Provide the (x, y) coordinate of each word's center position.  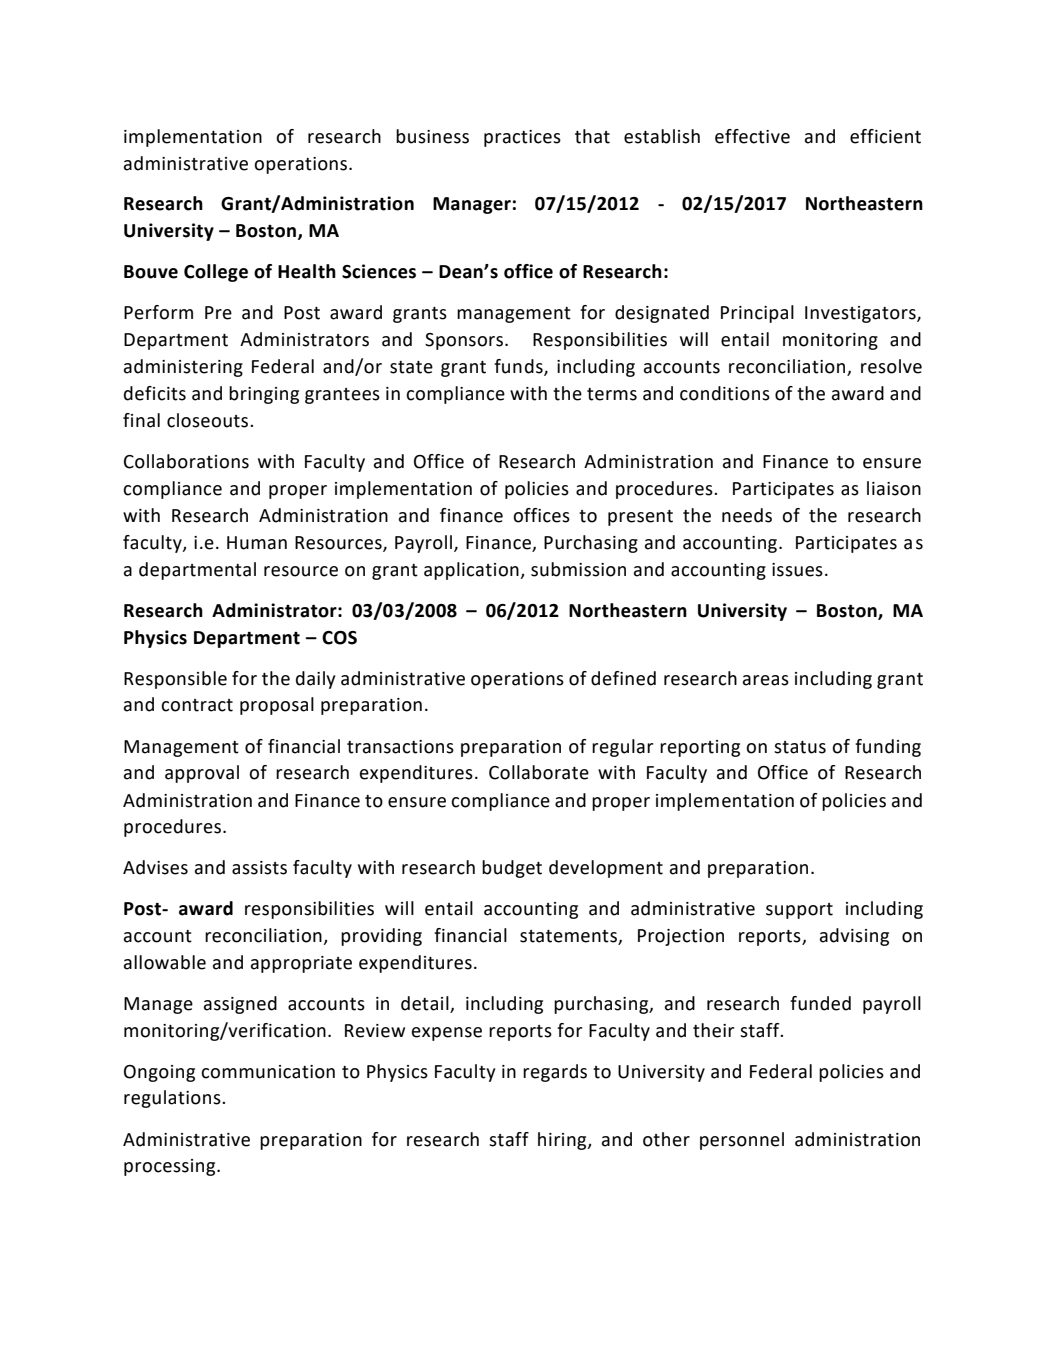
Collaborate (539, 772)
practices (522, 138)
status (800, 747)
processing (171, 1167)
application (472, 571)
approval (202, 774)
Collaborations (186, 461)
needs (747, 515)
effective (752, 136)
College (216, 273)
